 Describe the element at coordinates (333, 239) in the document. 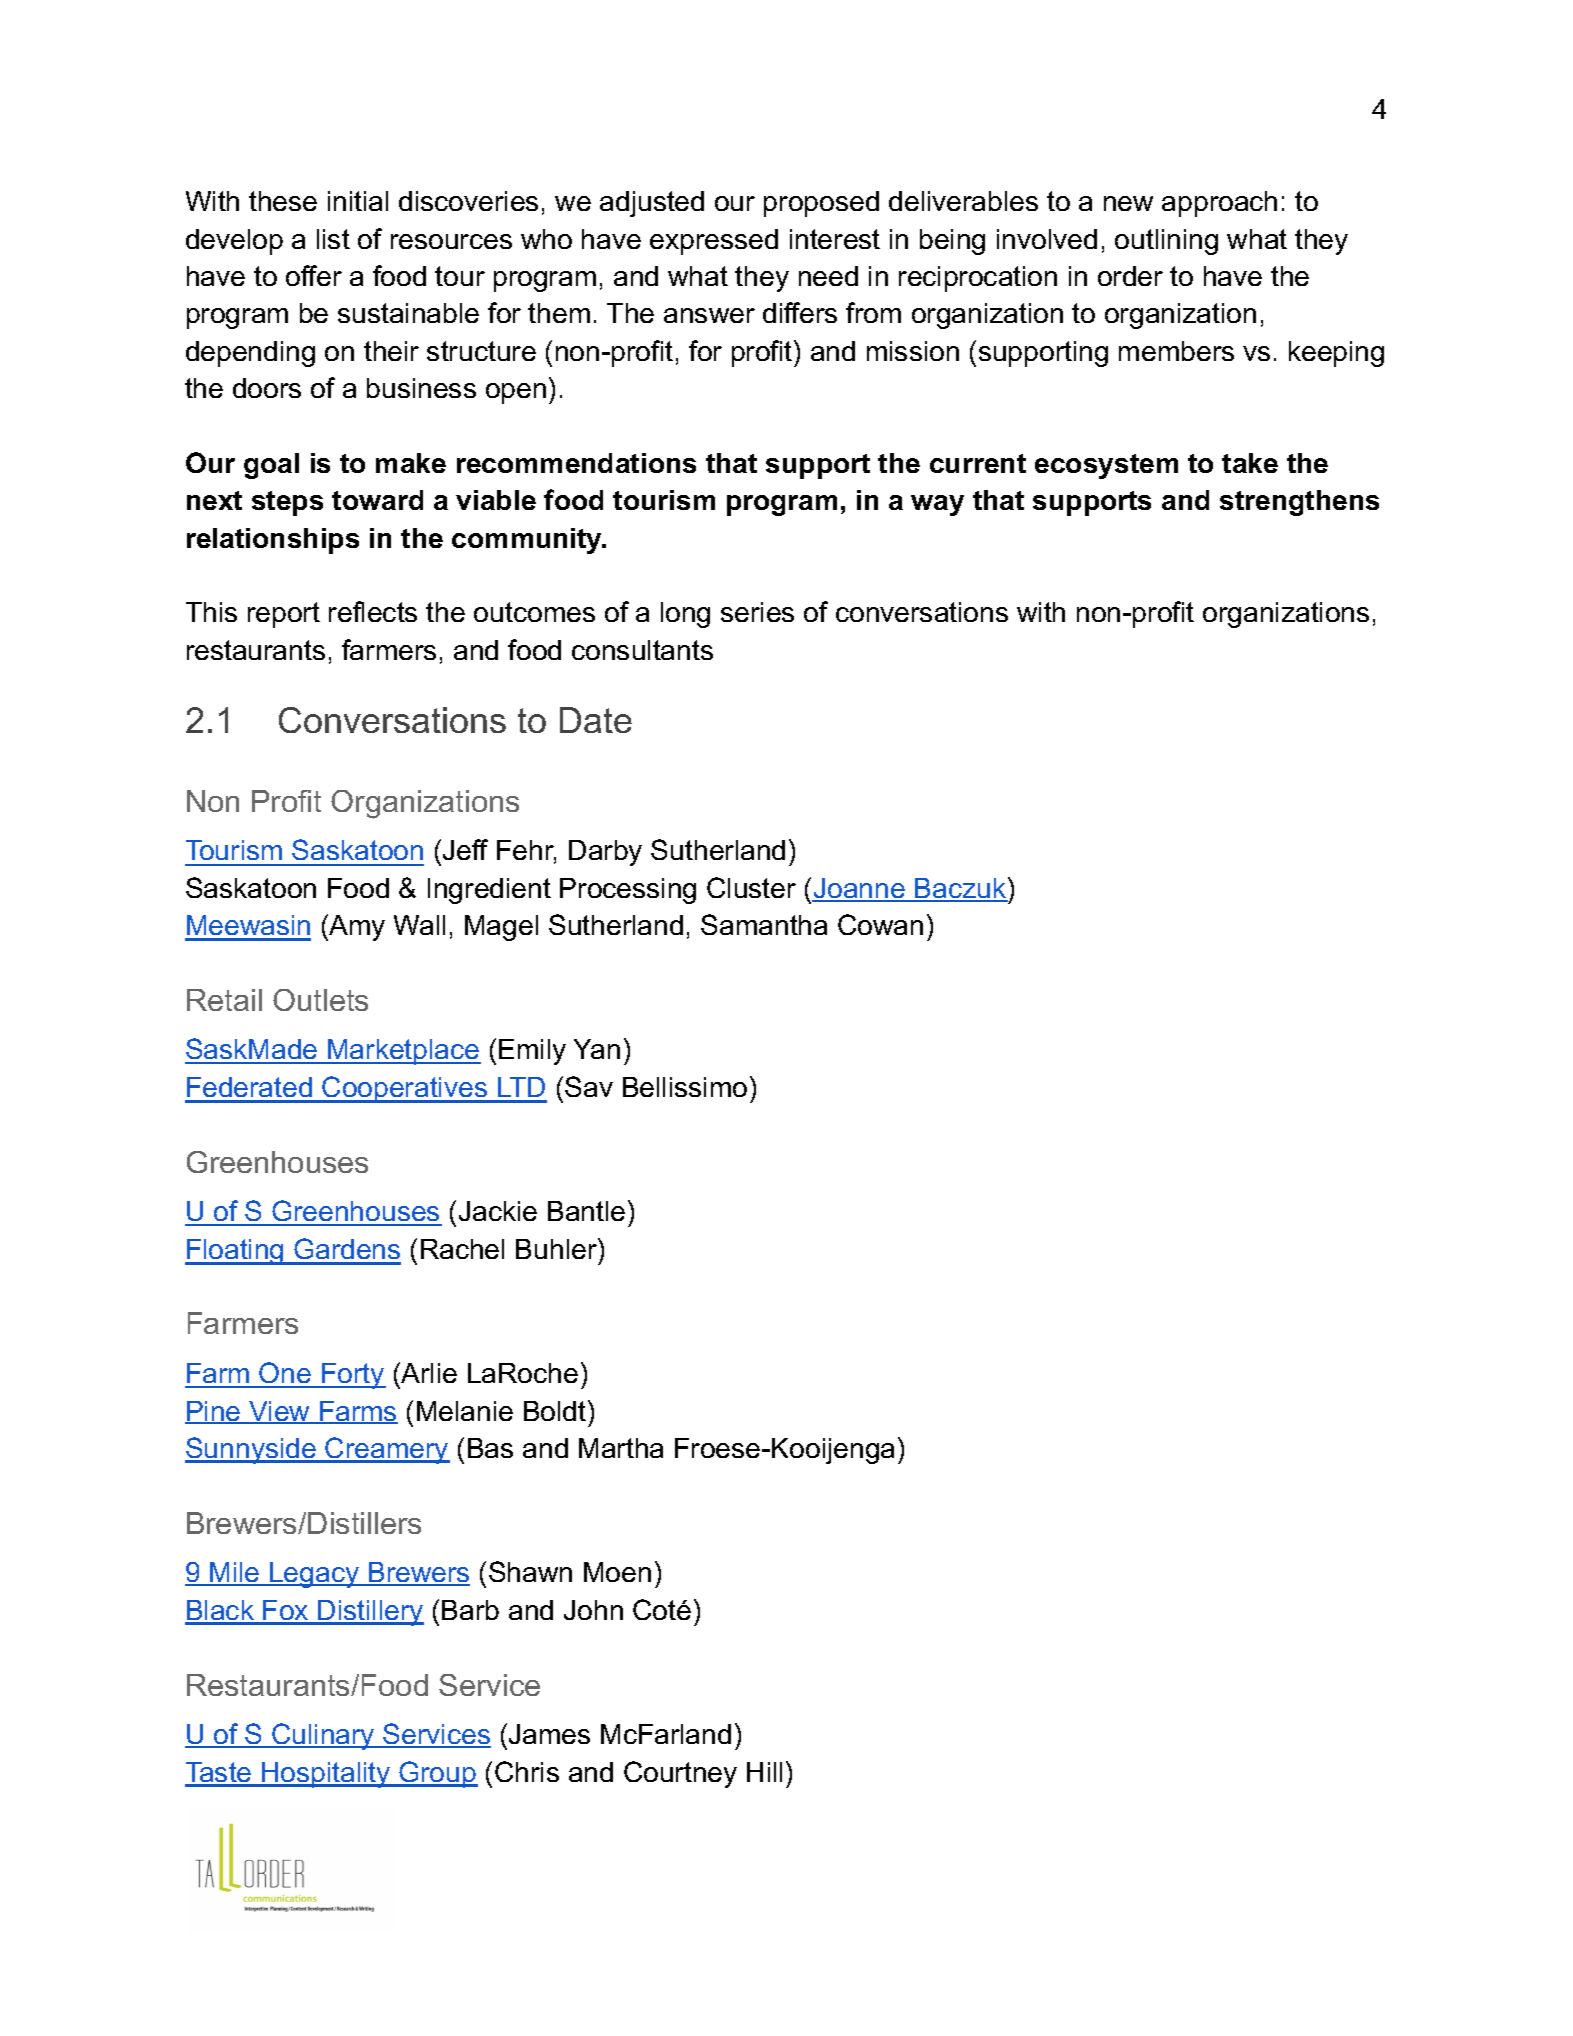

I see `list` at that location.
